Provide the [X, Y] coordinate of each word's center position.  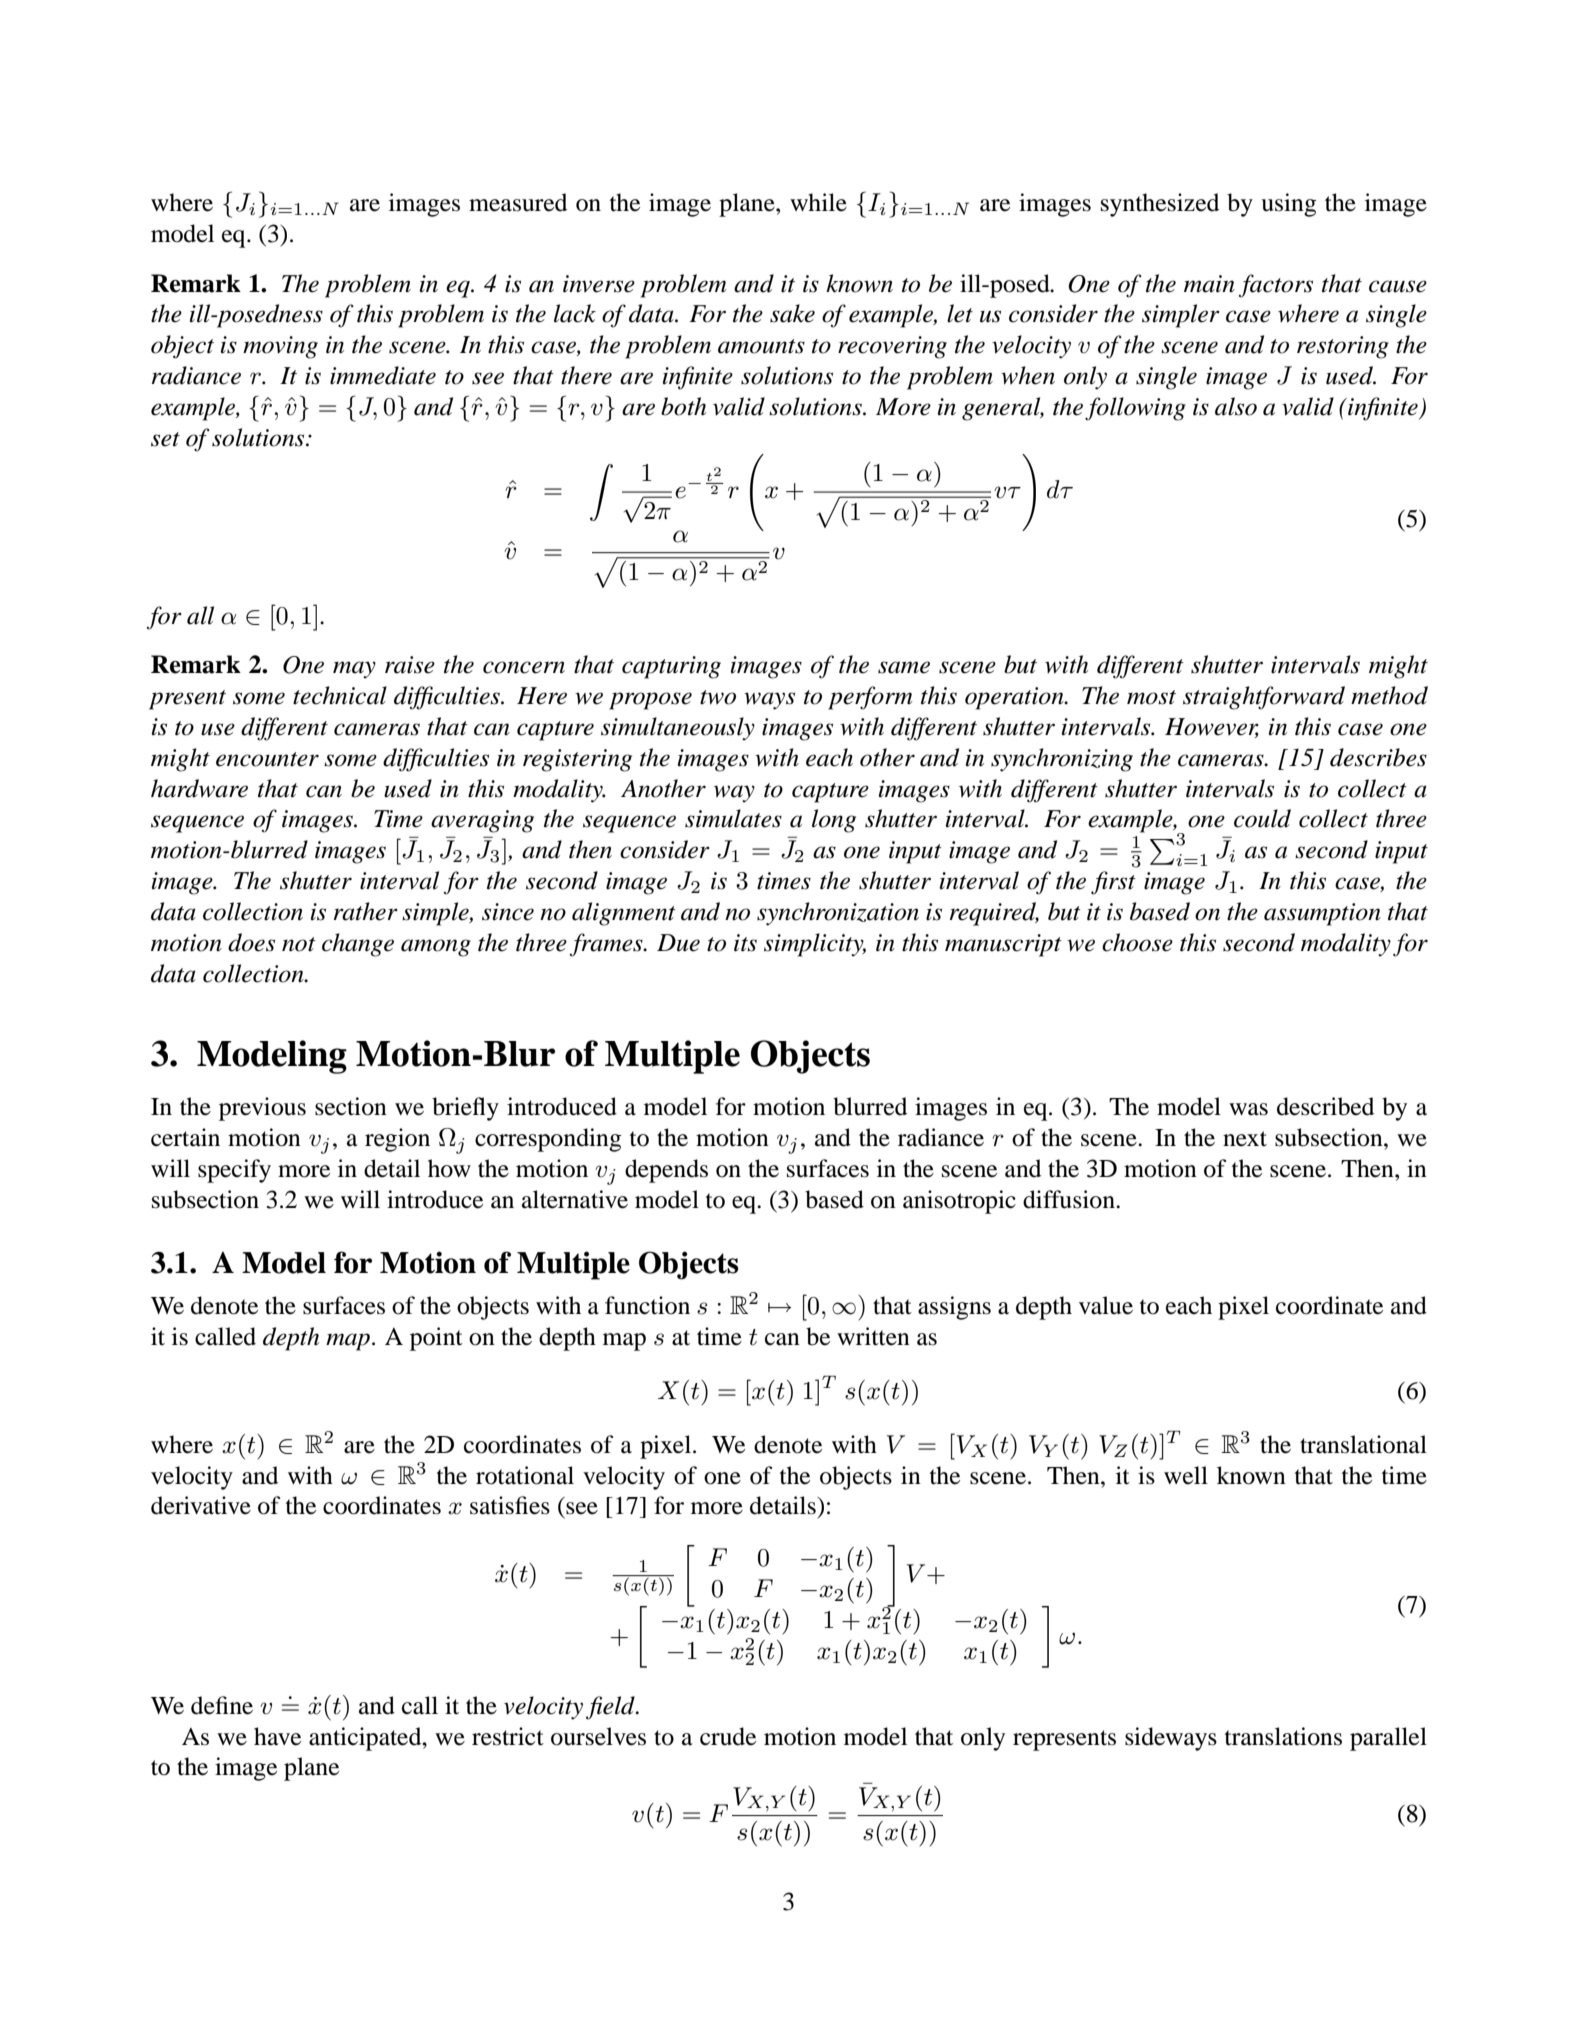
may [354, 670]
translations [1283, 1736]
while [818, 202]
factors [1276, 286]
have [277, 1736]
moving [280, 347]
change [358, 945]
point [436, 1339]
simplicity [815, 945]
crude [728, 1736]
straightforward [1264, 698]
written [873, 1336]
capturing [671, 667]
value [1106, 1305]
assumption [1322, 914]
